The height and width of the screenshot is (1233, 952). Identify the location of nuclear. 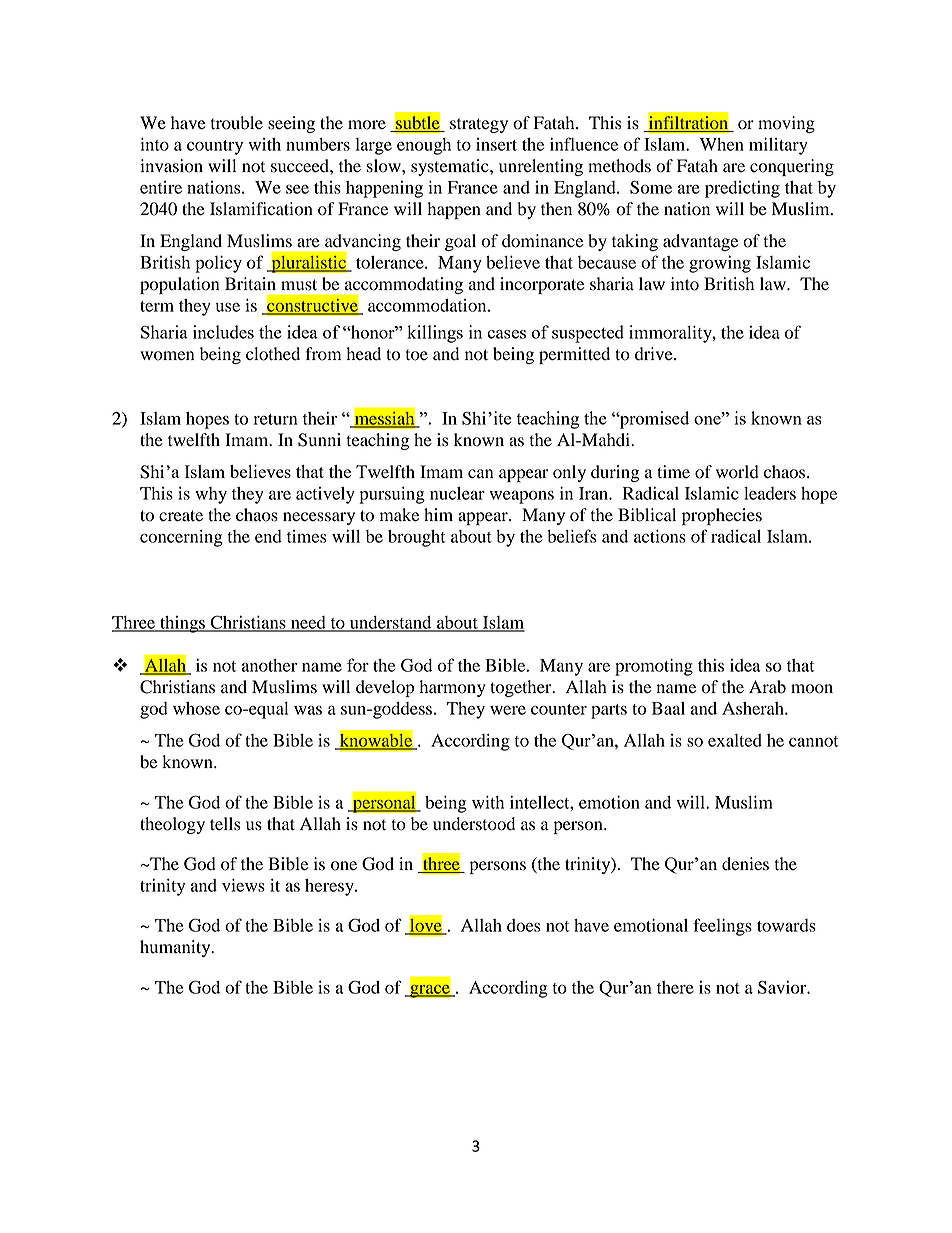
(457, 493).
